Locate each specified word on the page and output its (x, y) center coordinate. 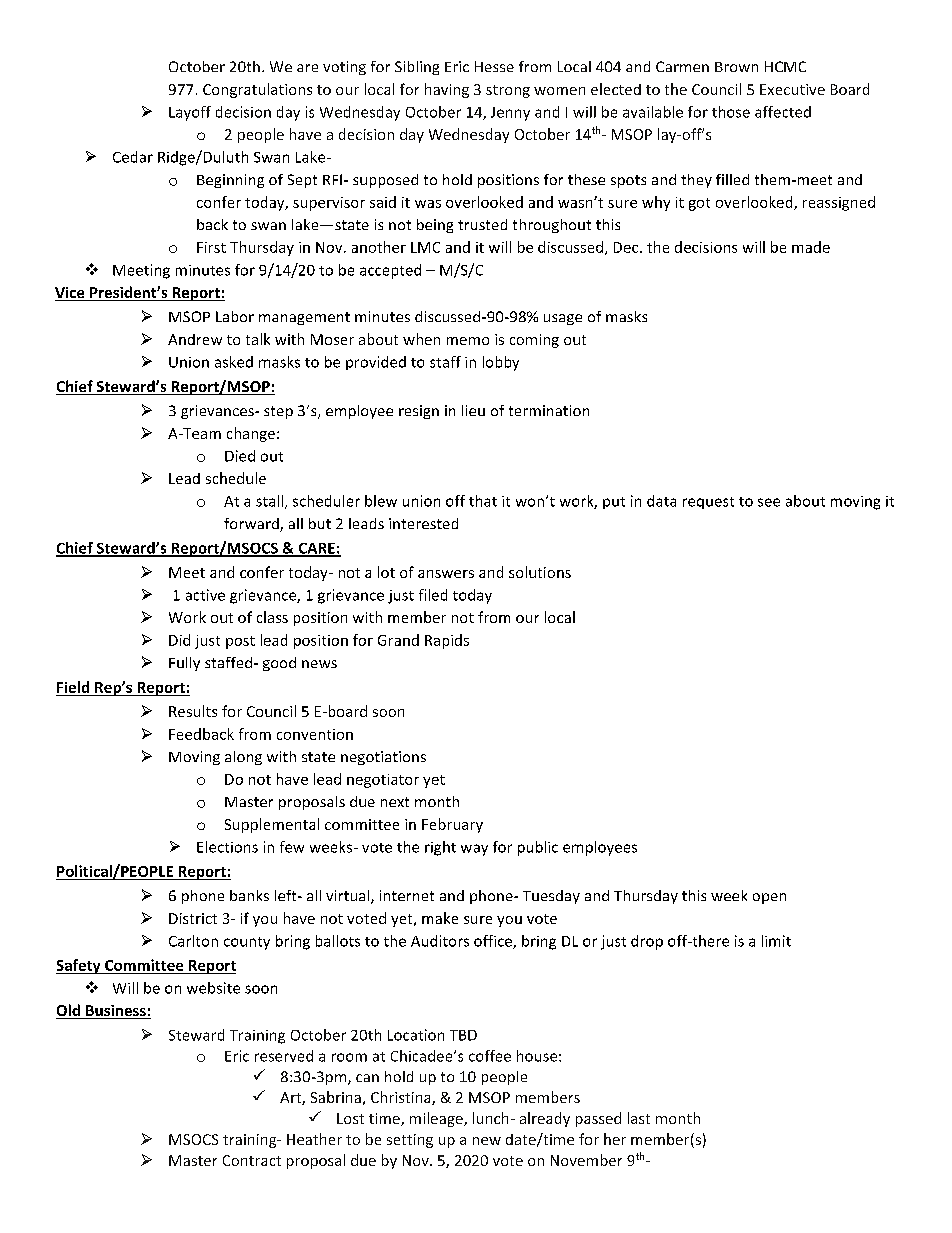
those (731, 112)
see (769, 502)
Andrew (195, 339)
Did (179, 640)
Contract (252, 1160)
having (447, 90)
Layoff (190, 113)
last (639, 1118)
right (440, 848)
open (769, 898)
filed (433, 595)
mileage (437, 1119)
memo (468, 341)
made (811, 247)
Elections (227, 847)
